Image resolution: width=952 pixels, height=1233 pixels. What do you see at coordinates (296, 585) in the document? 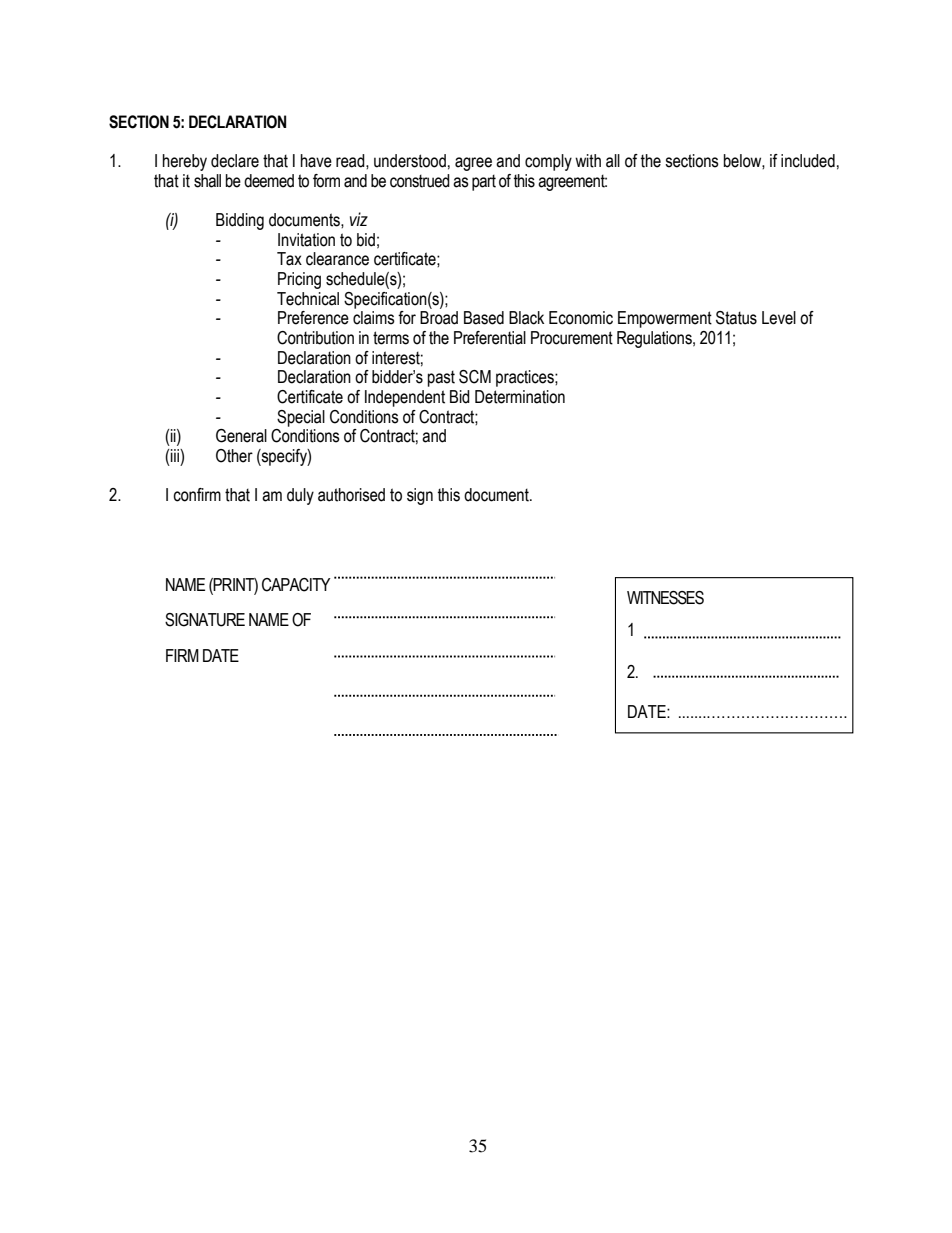
I see `CAPACITY` at bounding box center [296, 585].
